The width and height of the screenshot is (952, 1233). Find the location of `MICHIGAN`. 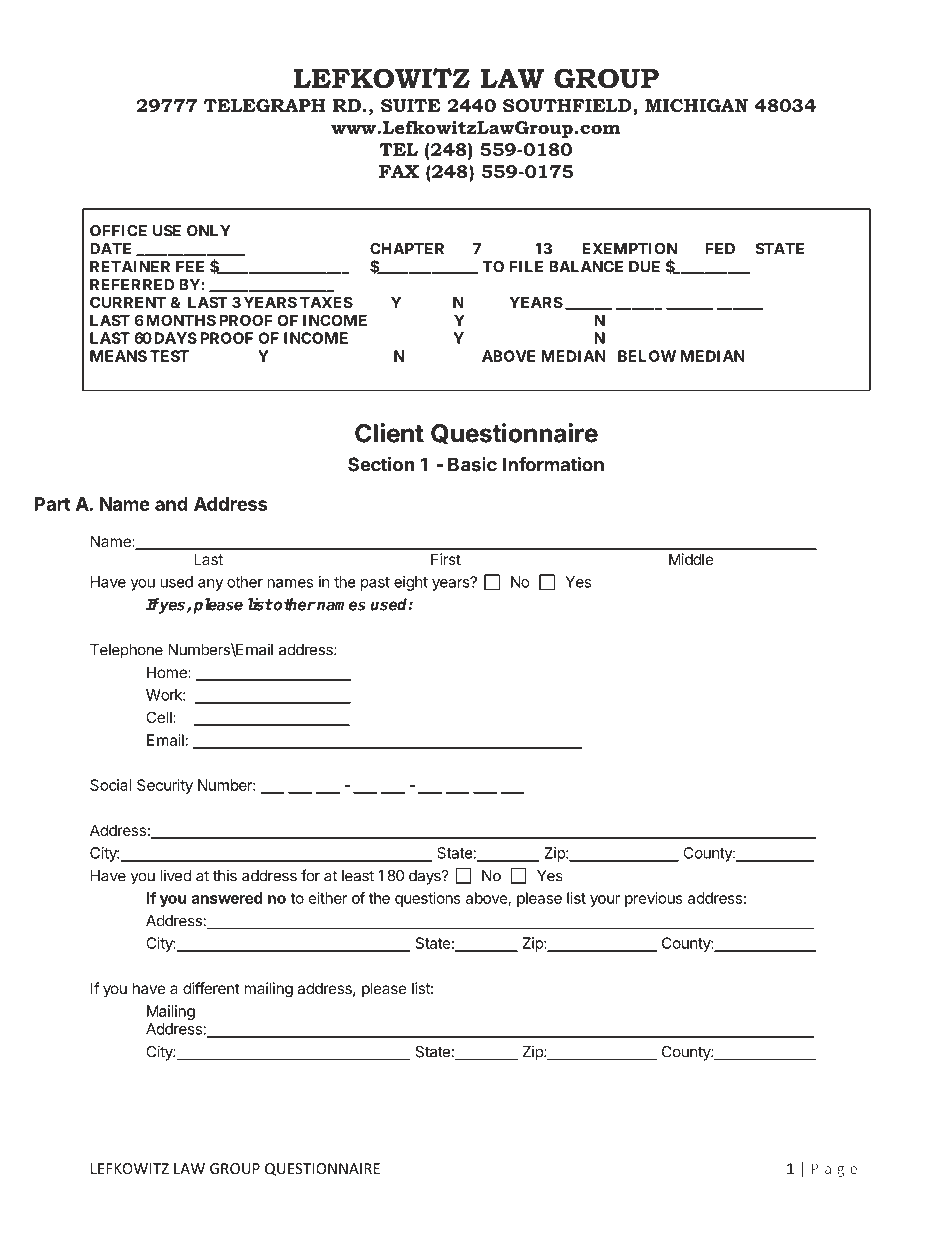

MICHIGAN is located at coordinates (696, 105).
